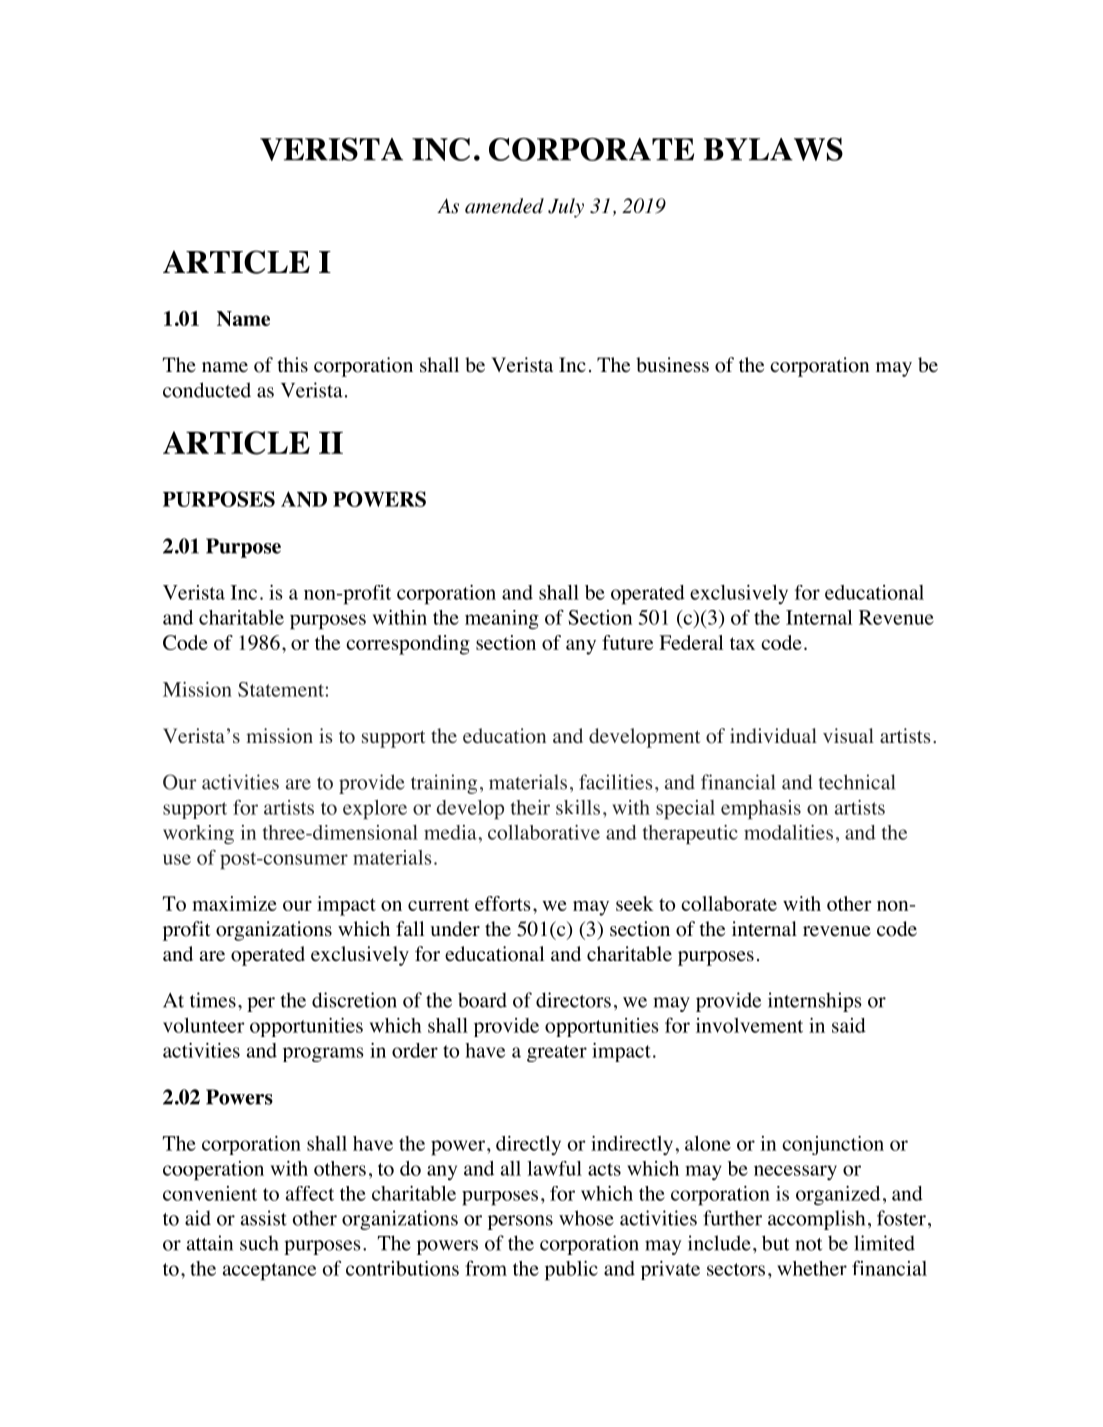 The width and height of the screenshot is (1103, 1427). What do you see at coordinates (566, 208) in the screenshot?
I see `July` at bounding box center [566, 208].
